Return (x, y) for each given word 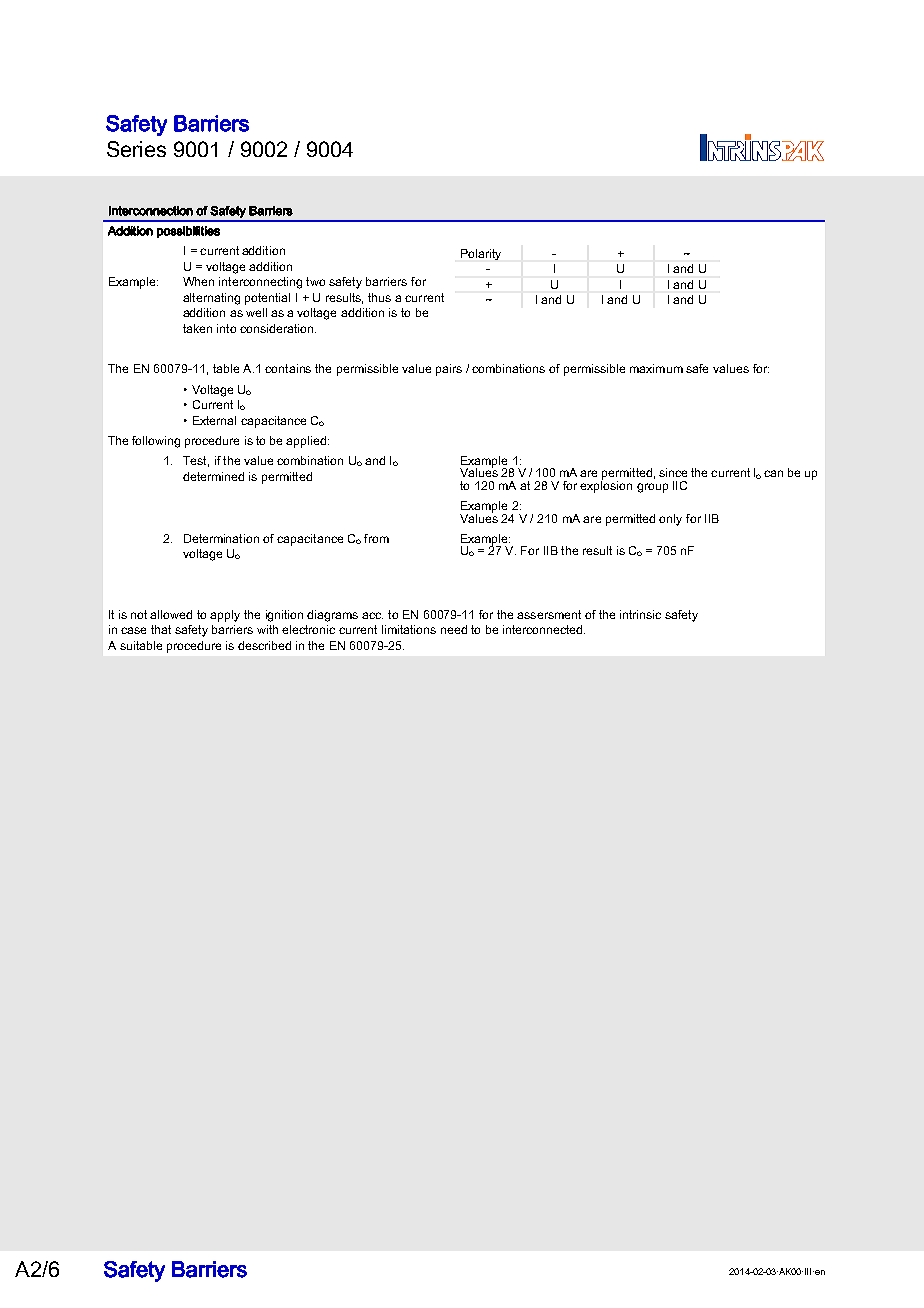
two (315, 281)
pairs (449, 370)
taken (197, 328)
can (773, 473)
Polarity (481, 254)
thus (379, 297)
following (156, 442)
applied (307, 442)
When (198, 281)
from (376, 538)
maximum (656, 368)
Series (136, 149)
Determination (221, 538)
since (673, 472)
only (670, 520)
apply (225, 616)
